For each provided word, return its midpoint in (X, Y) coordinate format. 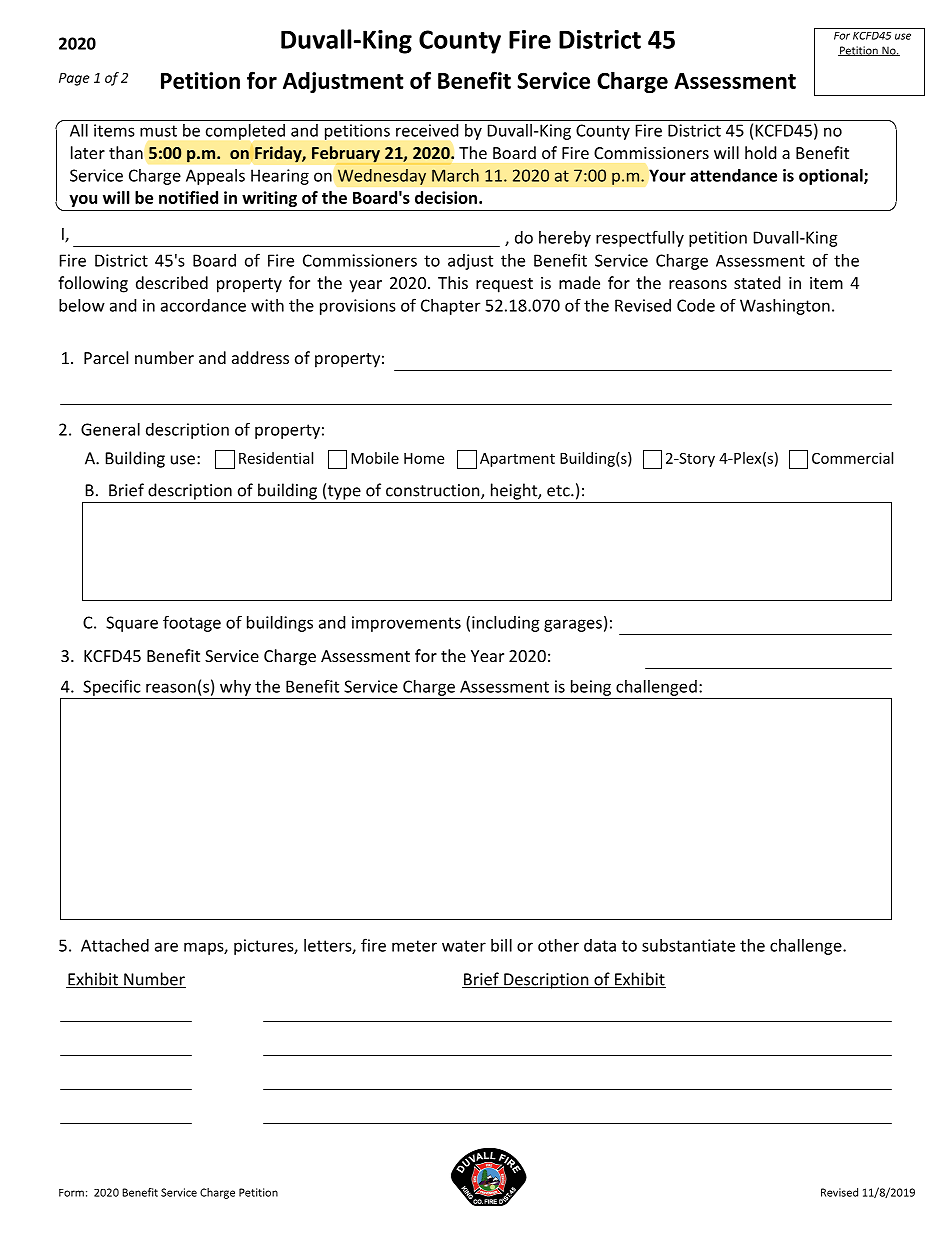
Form (71, 1193)
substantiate (688, 945)
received (427, 130)
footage (192, 624)
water (464, 946)
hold (760, 152)
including (506, 624)
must (158, 131)
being (591, 688)
